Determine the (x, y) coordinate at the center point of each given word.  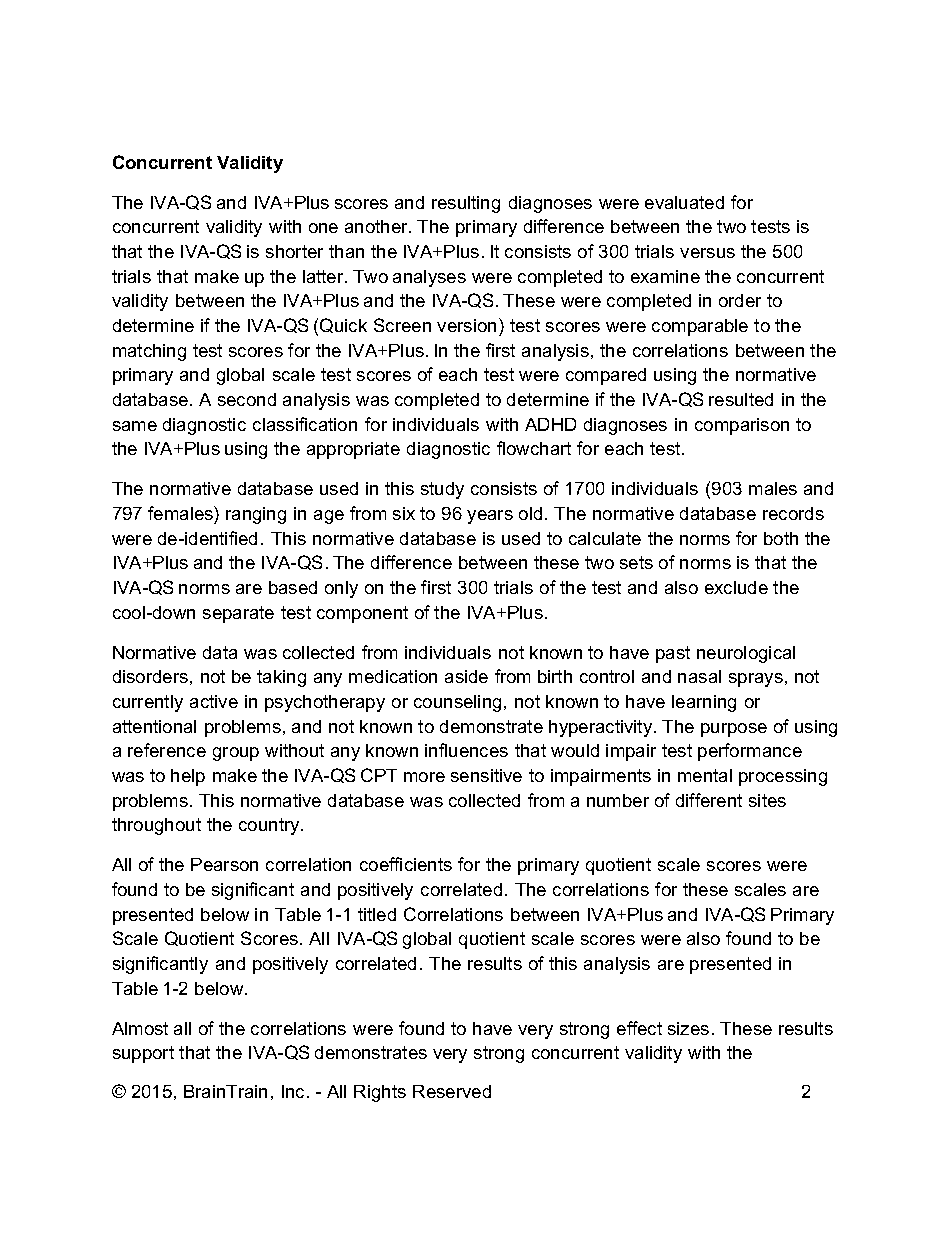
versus (707, 253)
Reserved (452, 1091)
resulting (466, 204)
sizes (688, 1028)
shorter (294, 251)
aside (466, 676)
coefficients (406, 864)
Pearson (224, 864)
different (709, 800)
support (143, 1054)
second (247, 399)
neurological (746, 654)
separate (238, 614)
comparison (742, 426)
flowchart (534, 448)
